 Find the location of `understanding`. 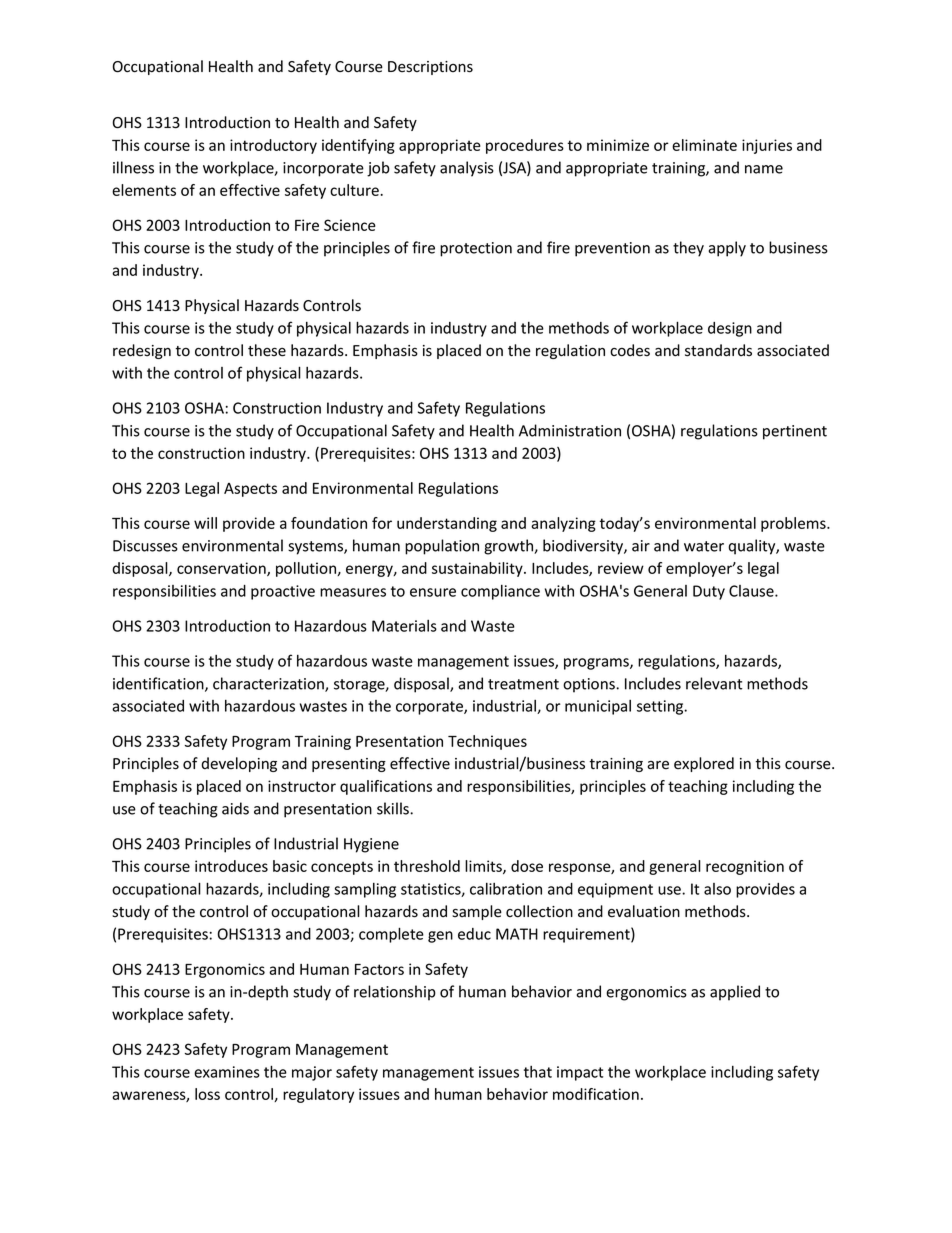

understanding is located at coordinates (447, 524).
